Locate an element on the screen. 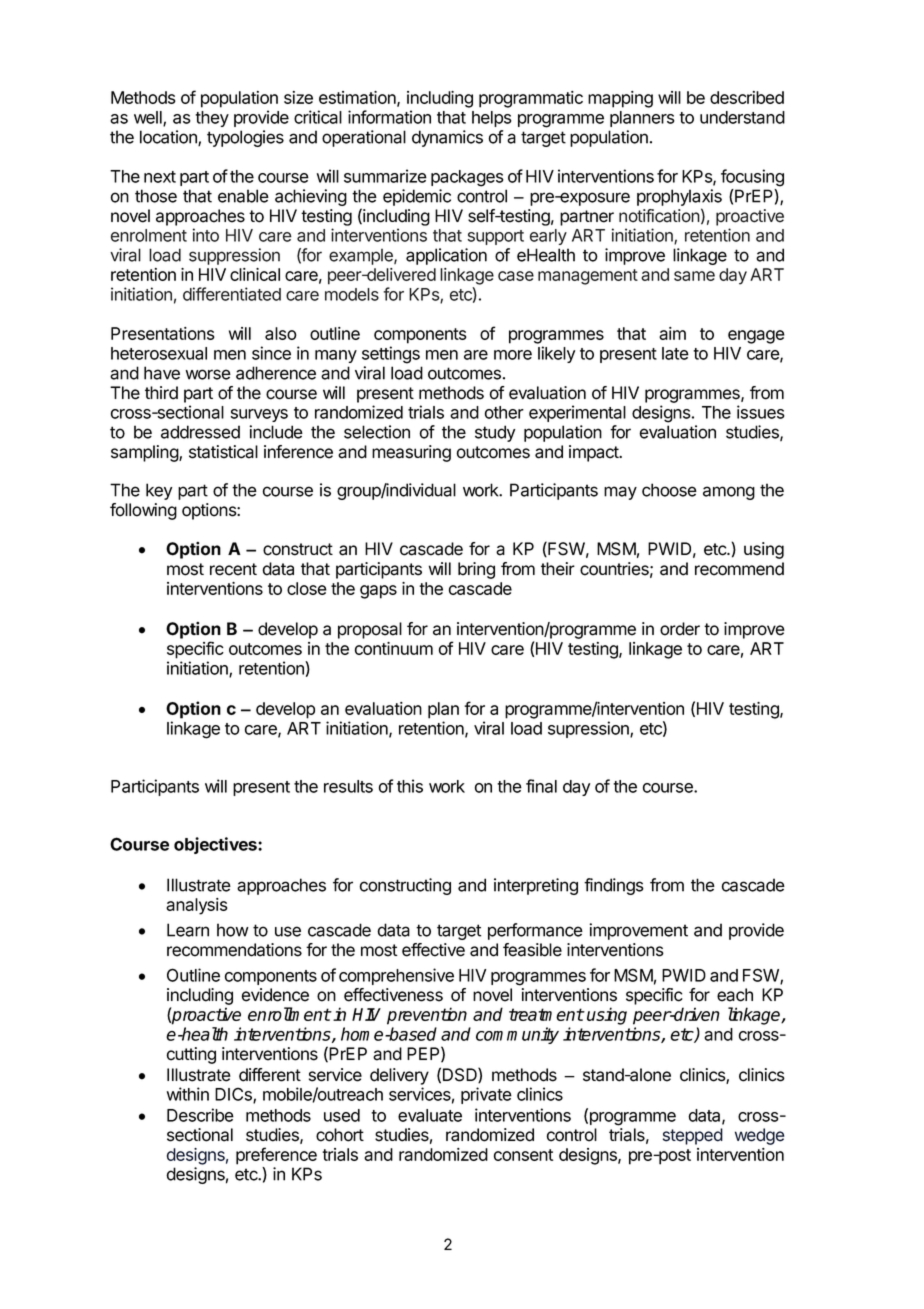 The image size is (924, 1309). recent is located at coordinates (233, 569).
